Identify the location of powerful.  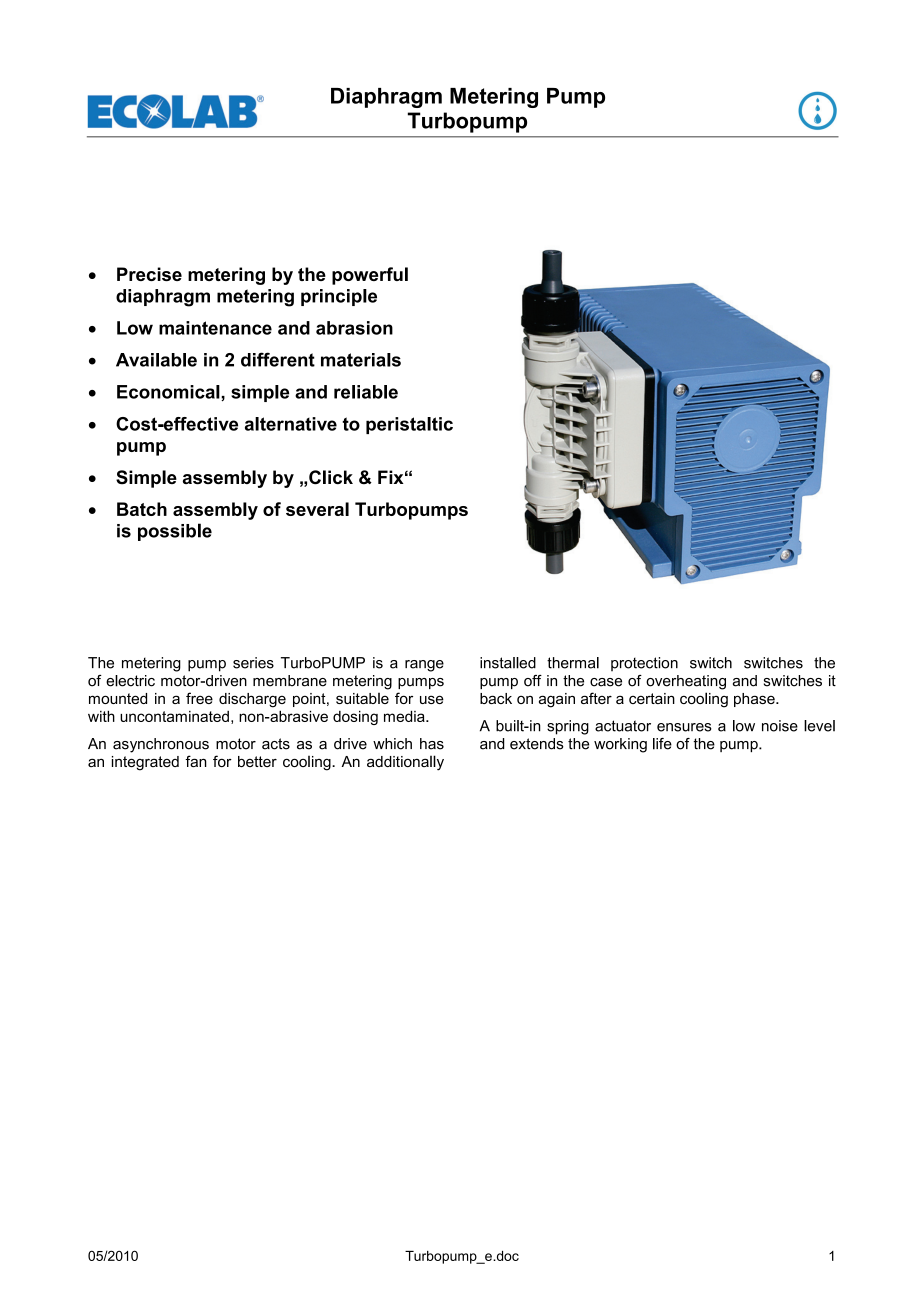
(370, 276).
